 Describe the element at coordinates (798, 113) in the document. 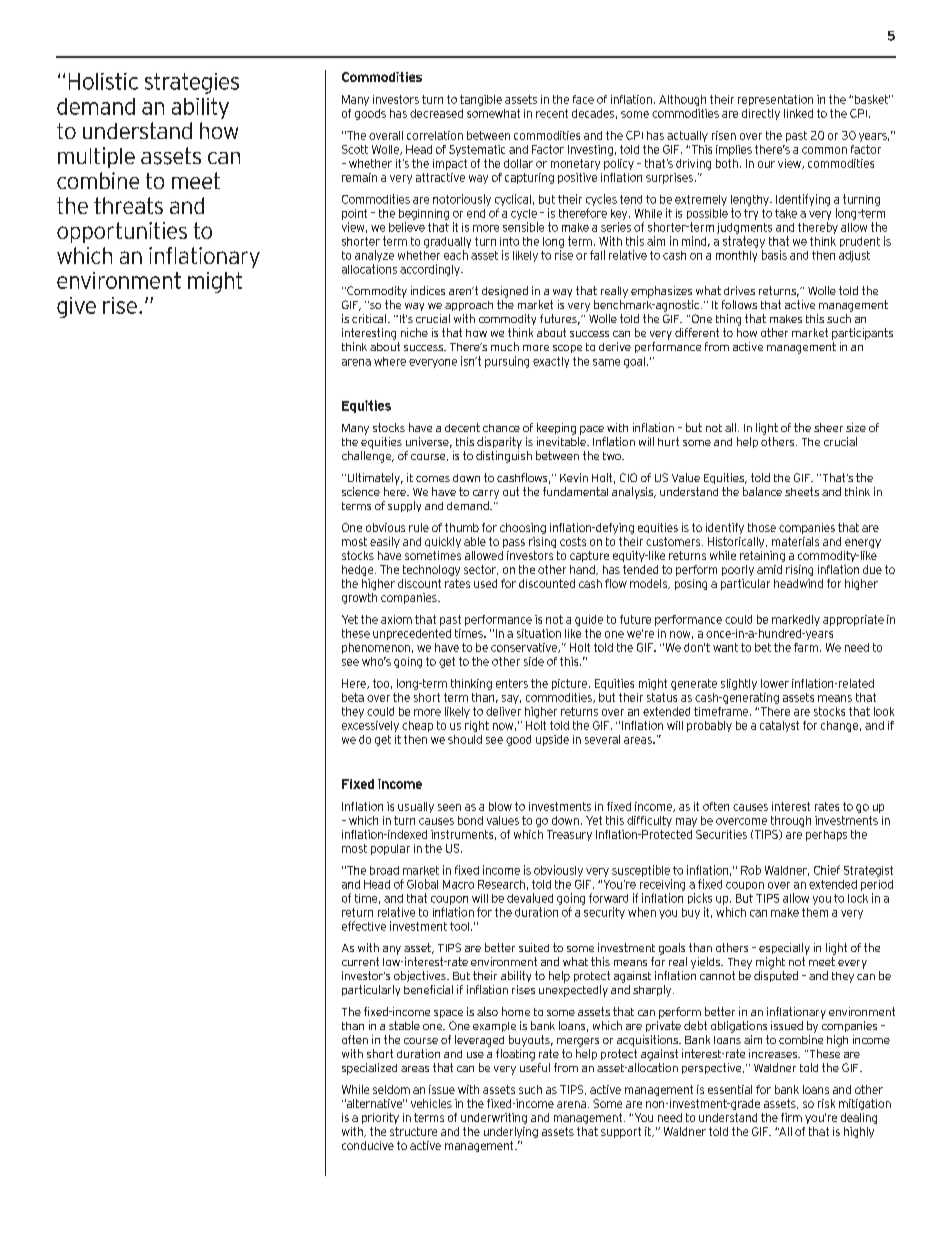

I see `linked` at that location.
